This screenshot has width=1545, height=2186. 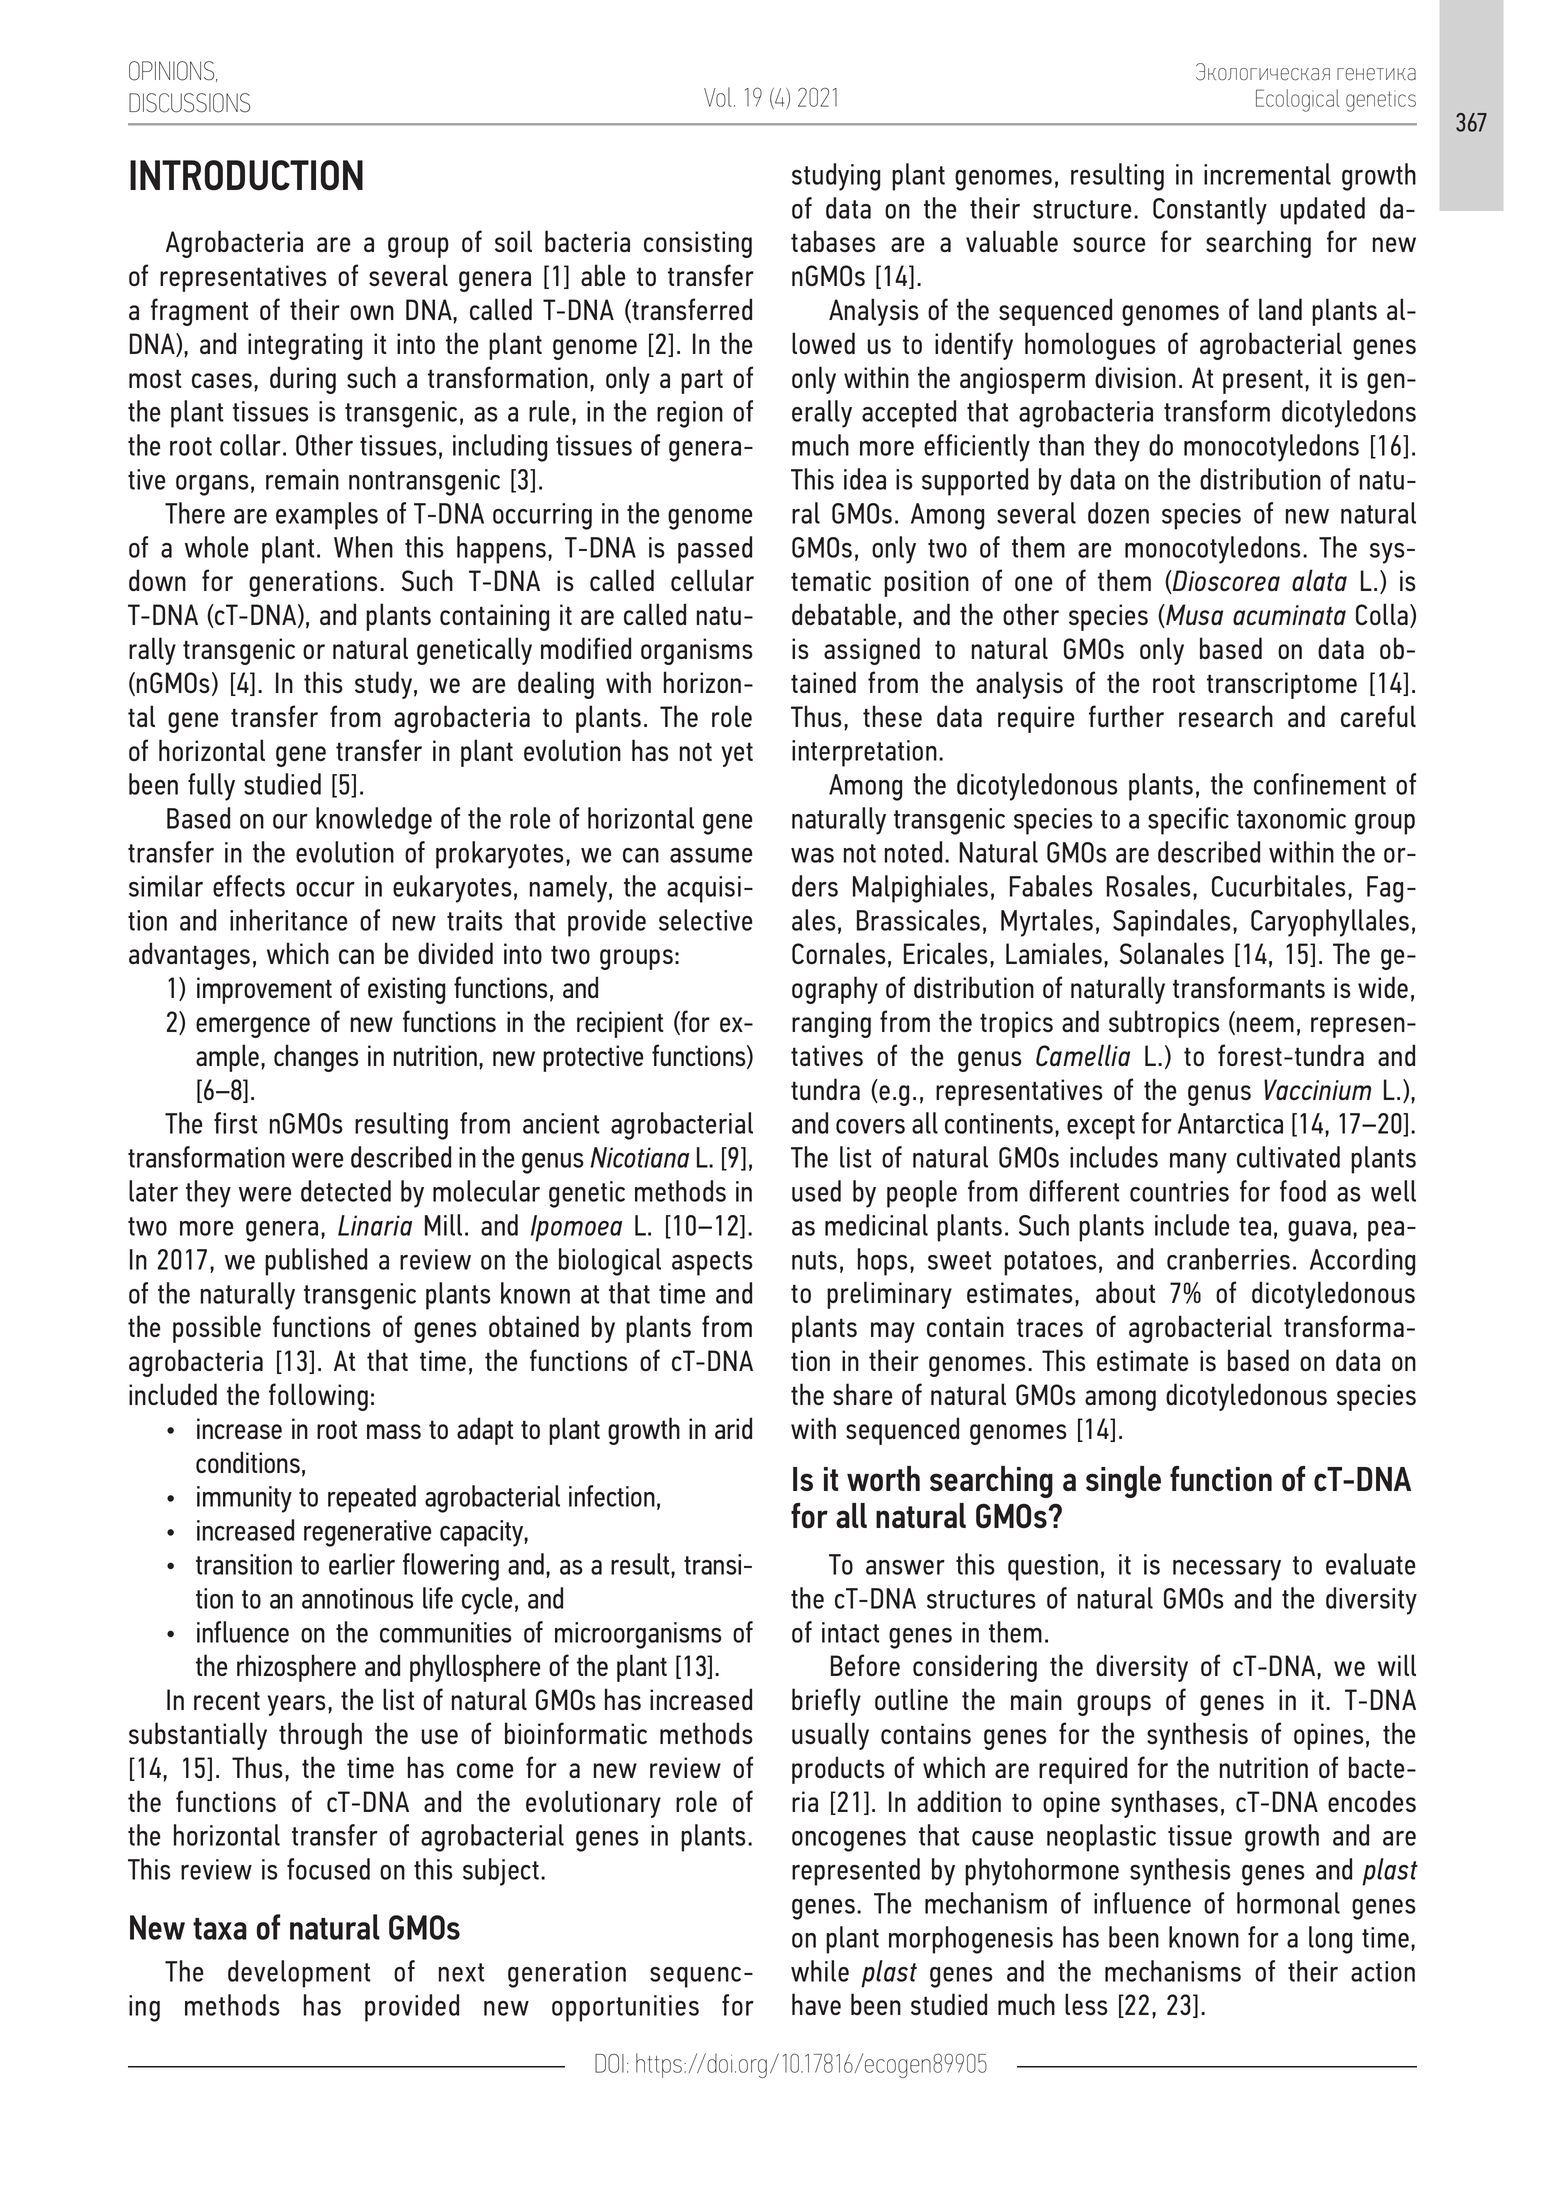 I want to click on yet, so click(x=737, y=754).
